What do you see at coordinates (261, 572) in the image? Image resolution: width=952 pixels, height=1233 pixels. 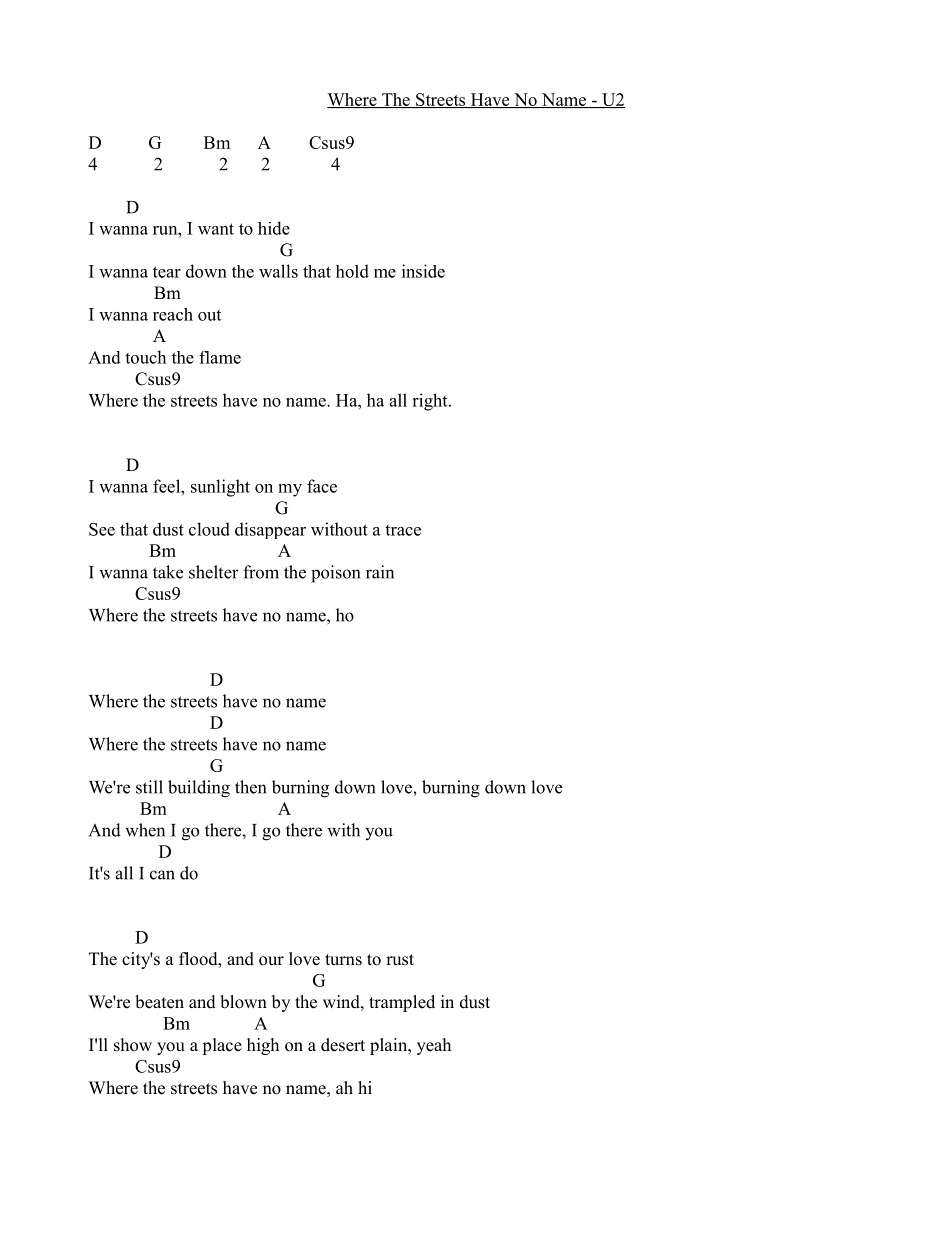 I see `from` at bounding box center [261, 572].
